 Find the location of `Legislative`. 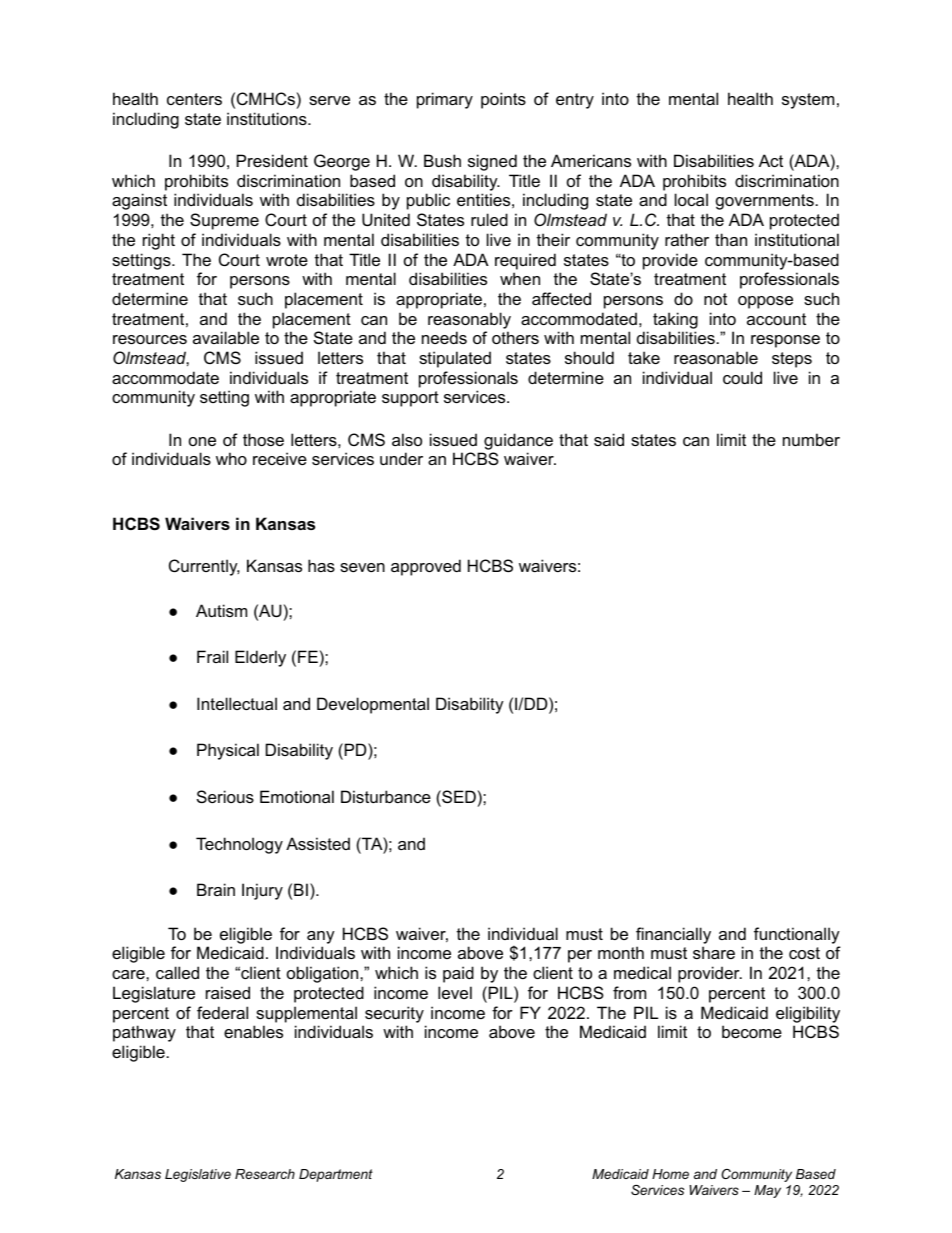

Legislative is located at coordinates (198, 1175).
